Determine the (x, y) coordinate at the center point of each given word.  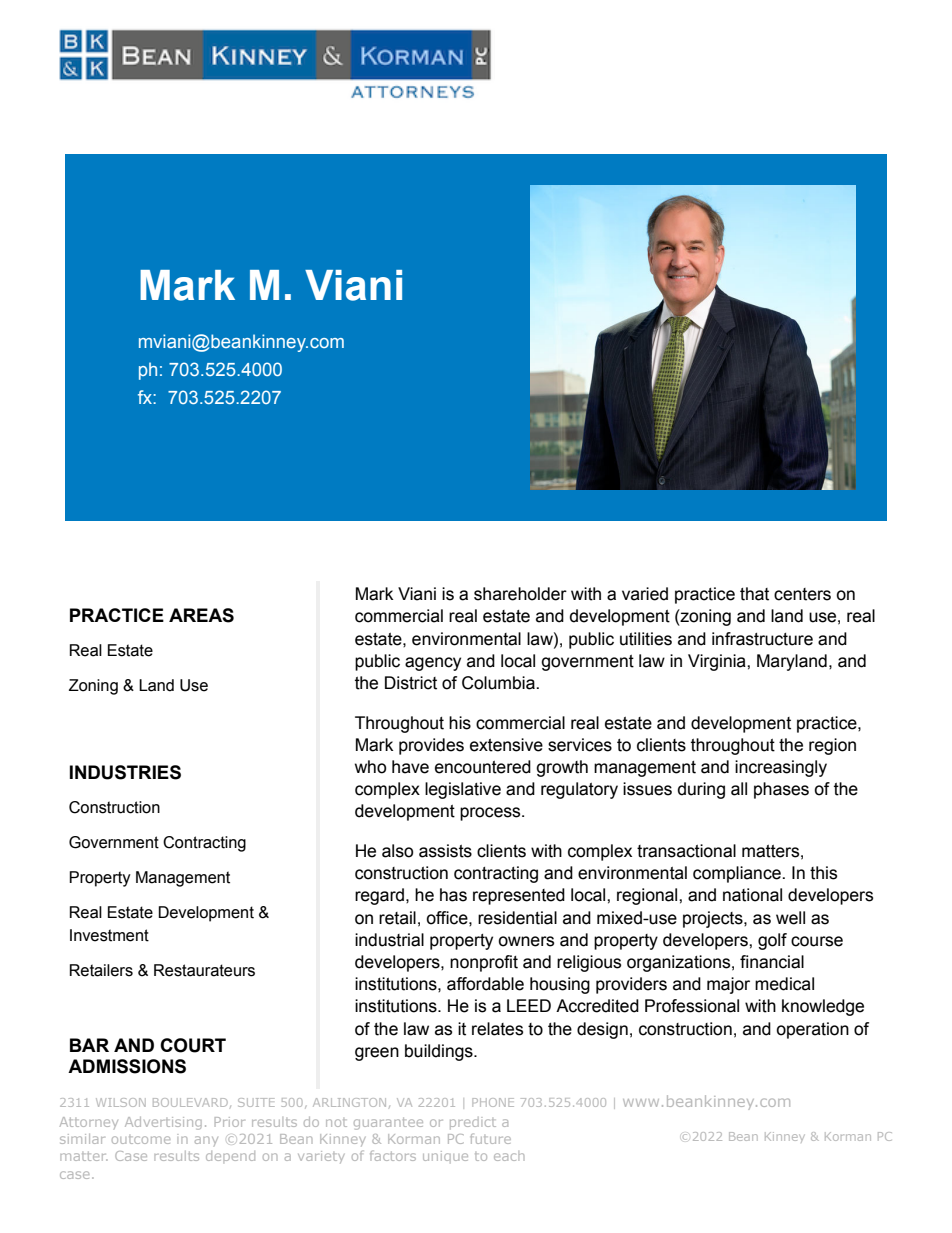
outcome (141, 1140)
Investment (109, 935)
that (754, 594)
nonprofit (484, 963)
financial (772, 962)
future (490, 1138)
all (739, 789)
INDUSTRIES (125, 772)
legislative (463, 790)
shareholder (520, 594)
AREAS (201, 615)
